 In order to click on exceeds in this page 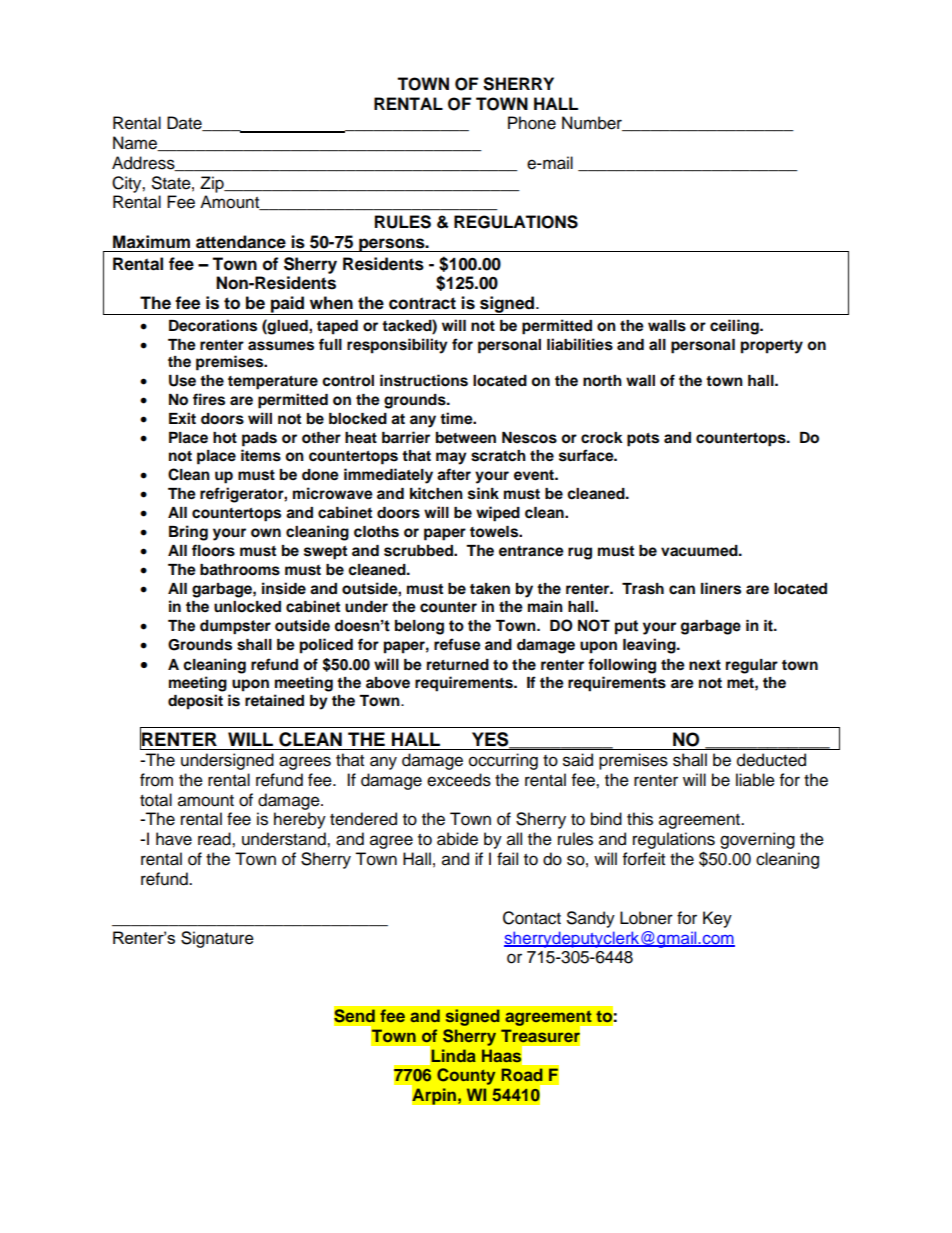, I will do `click(459, 780)`.
